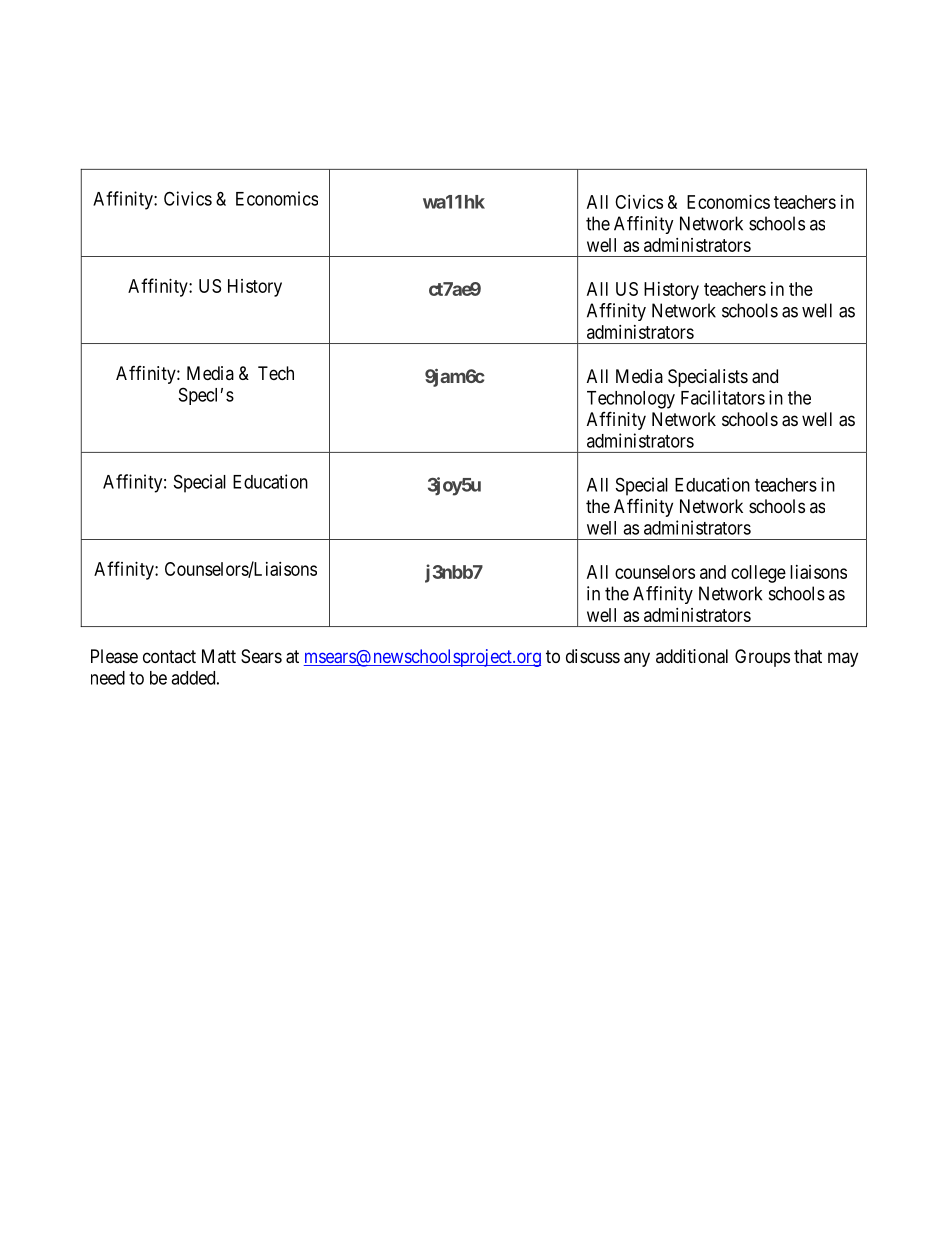  Describe the element at coordinates (169, 656) in the image. I see `contact` at that location.
